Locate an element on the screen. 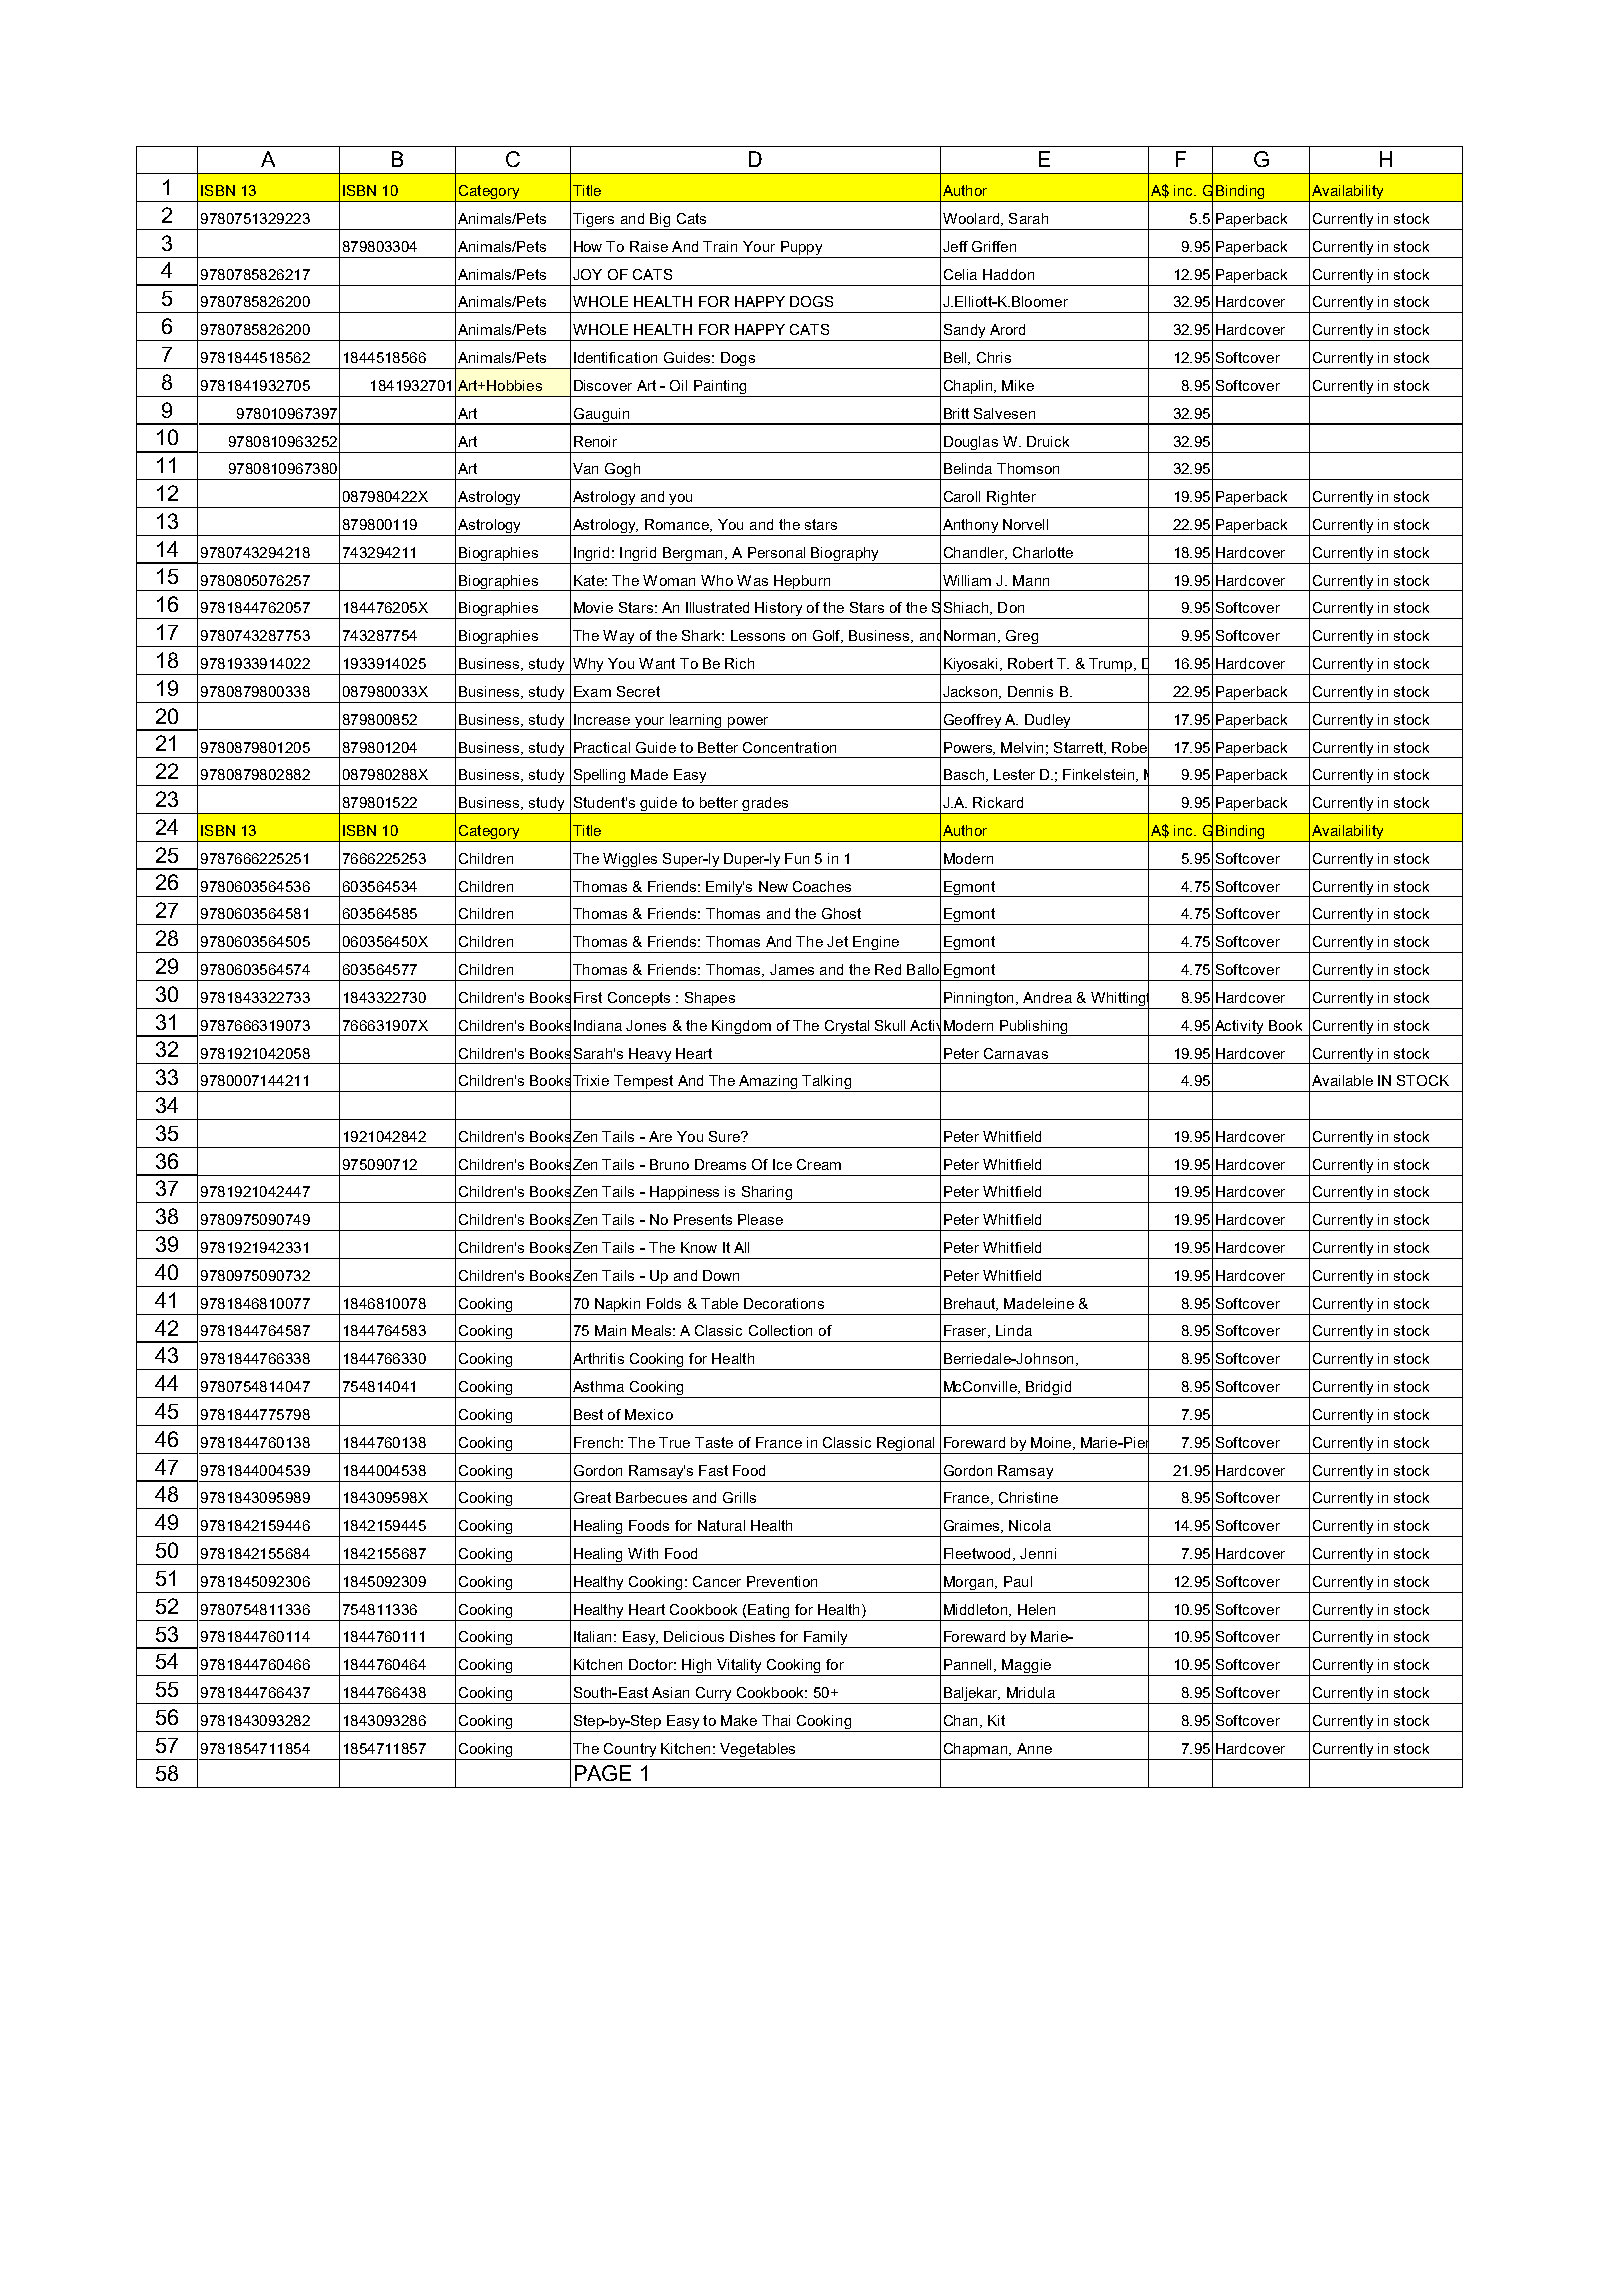 The height and width of the screenshot is (2290, 1618). Publishing is located at coordinates (1033, 1028).
